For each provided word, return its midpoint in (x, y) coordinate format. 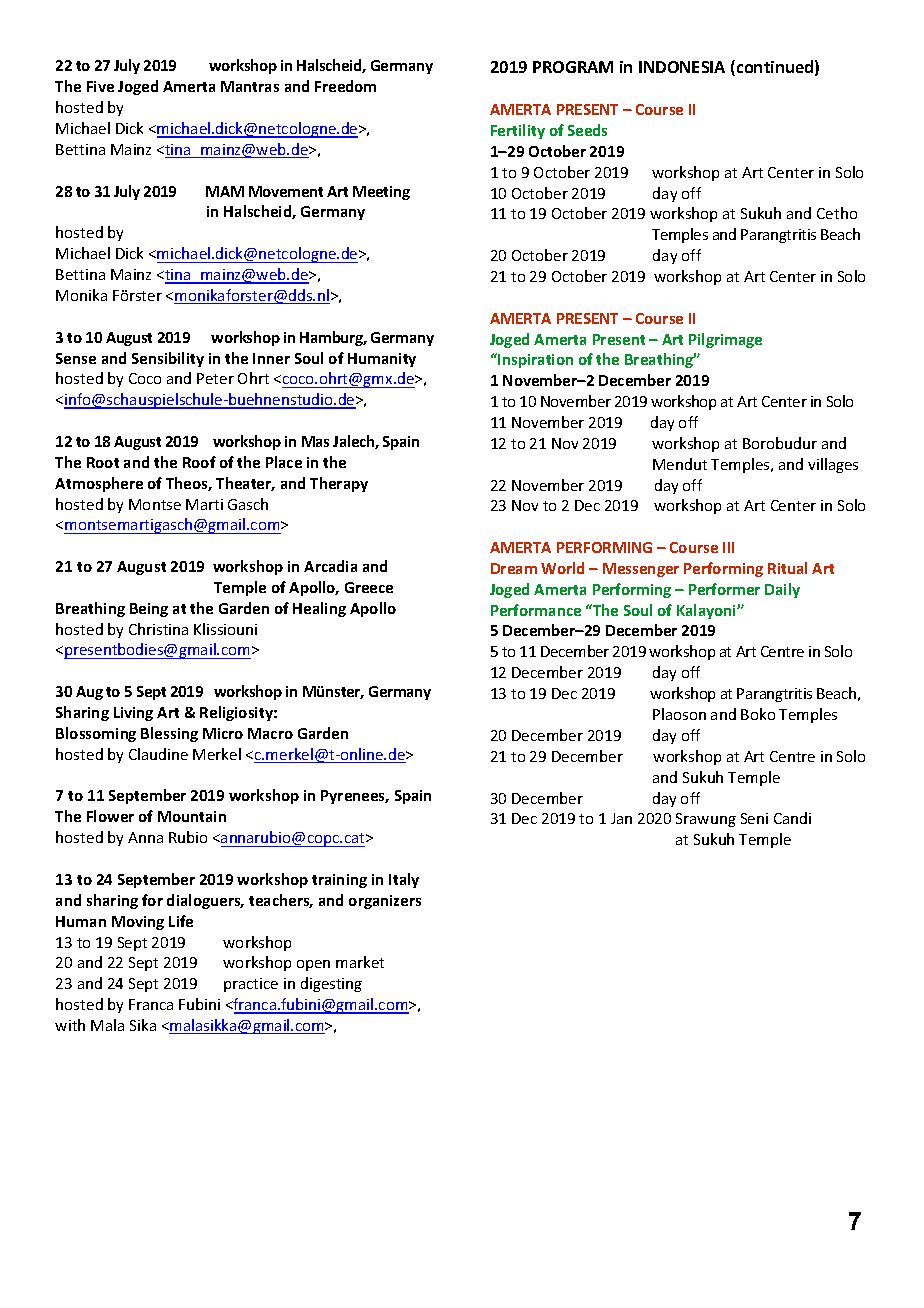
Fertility (518, 131)
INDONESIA (682, 67)
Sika (143, 1025)
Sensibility (168, 359)
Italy (404, 880)
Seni (754, 818)
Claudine (158, 754)
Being (149, 610)
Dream (514, 568)
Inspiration (534, 360)
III (728, 547)
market (360, 962)
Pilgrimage (725, 340)
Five (100, 86)
